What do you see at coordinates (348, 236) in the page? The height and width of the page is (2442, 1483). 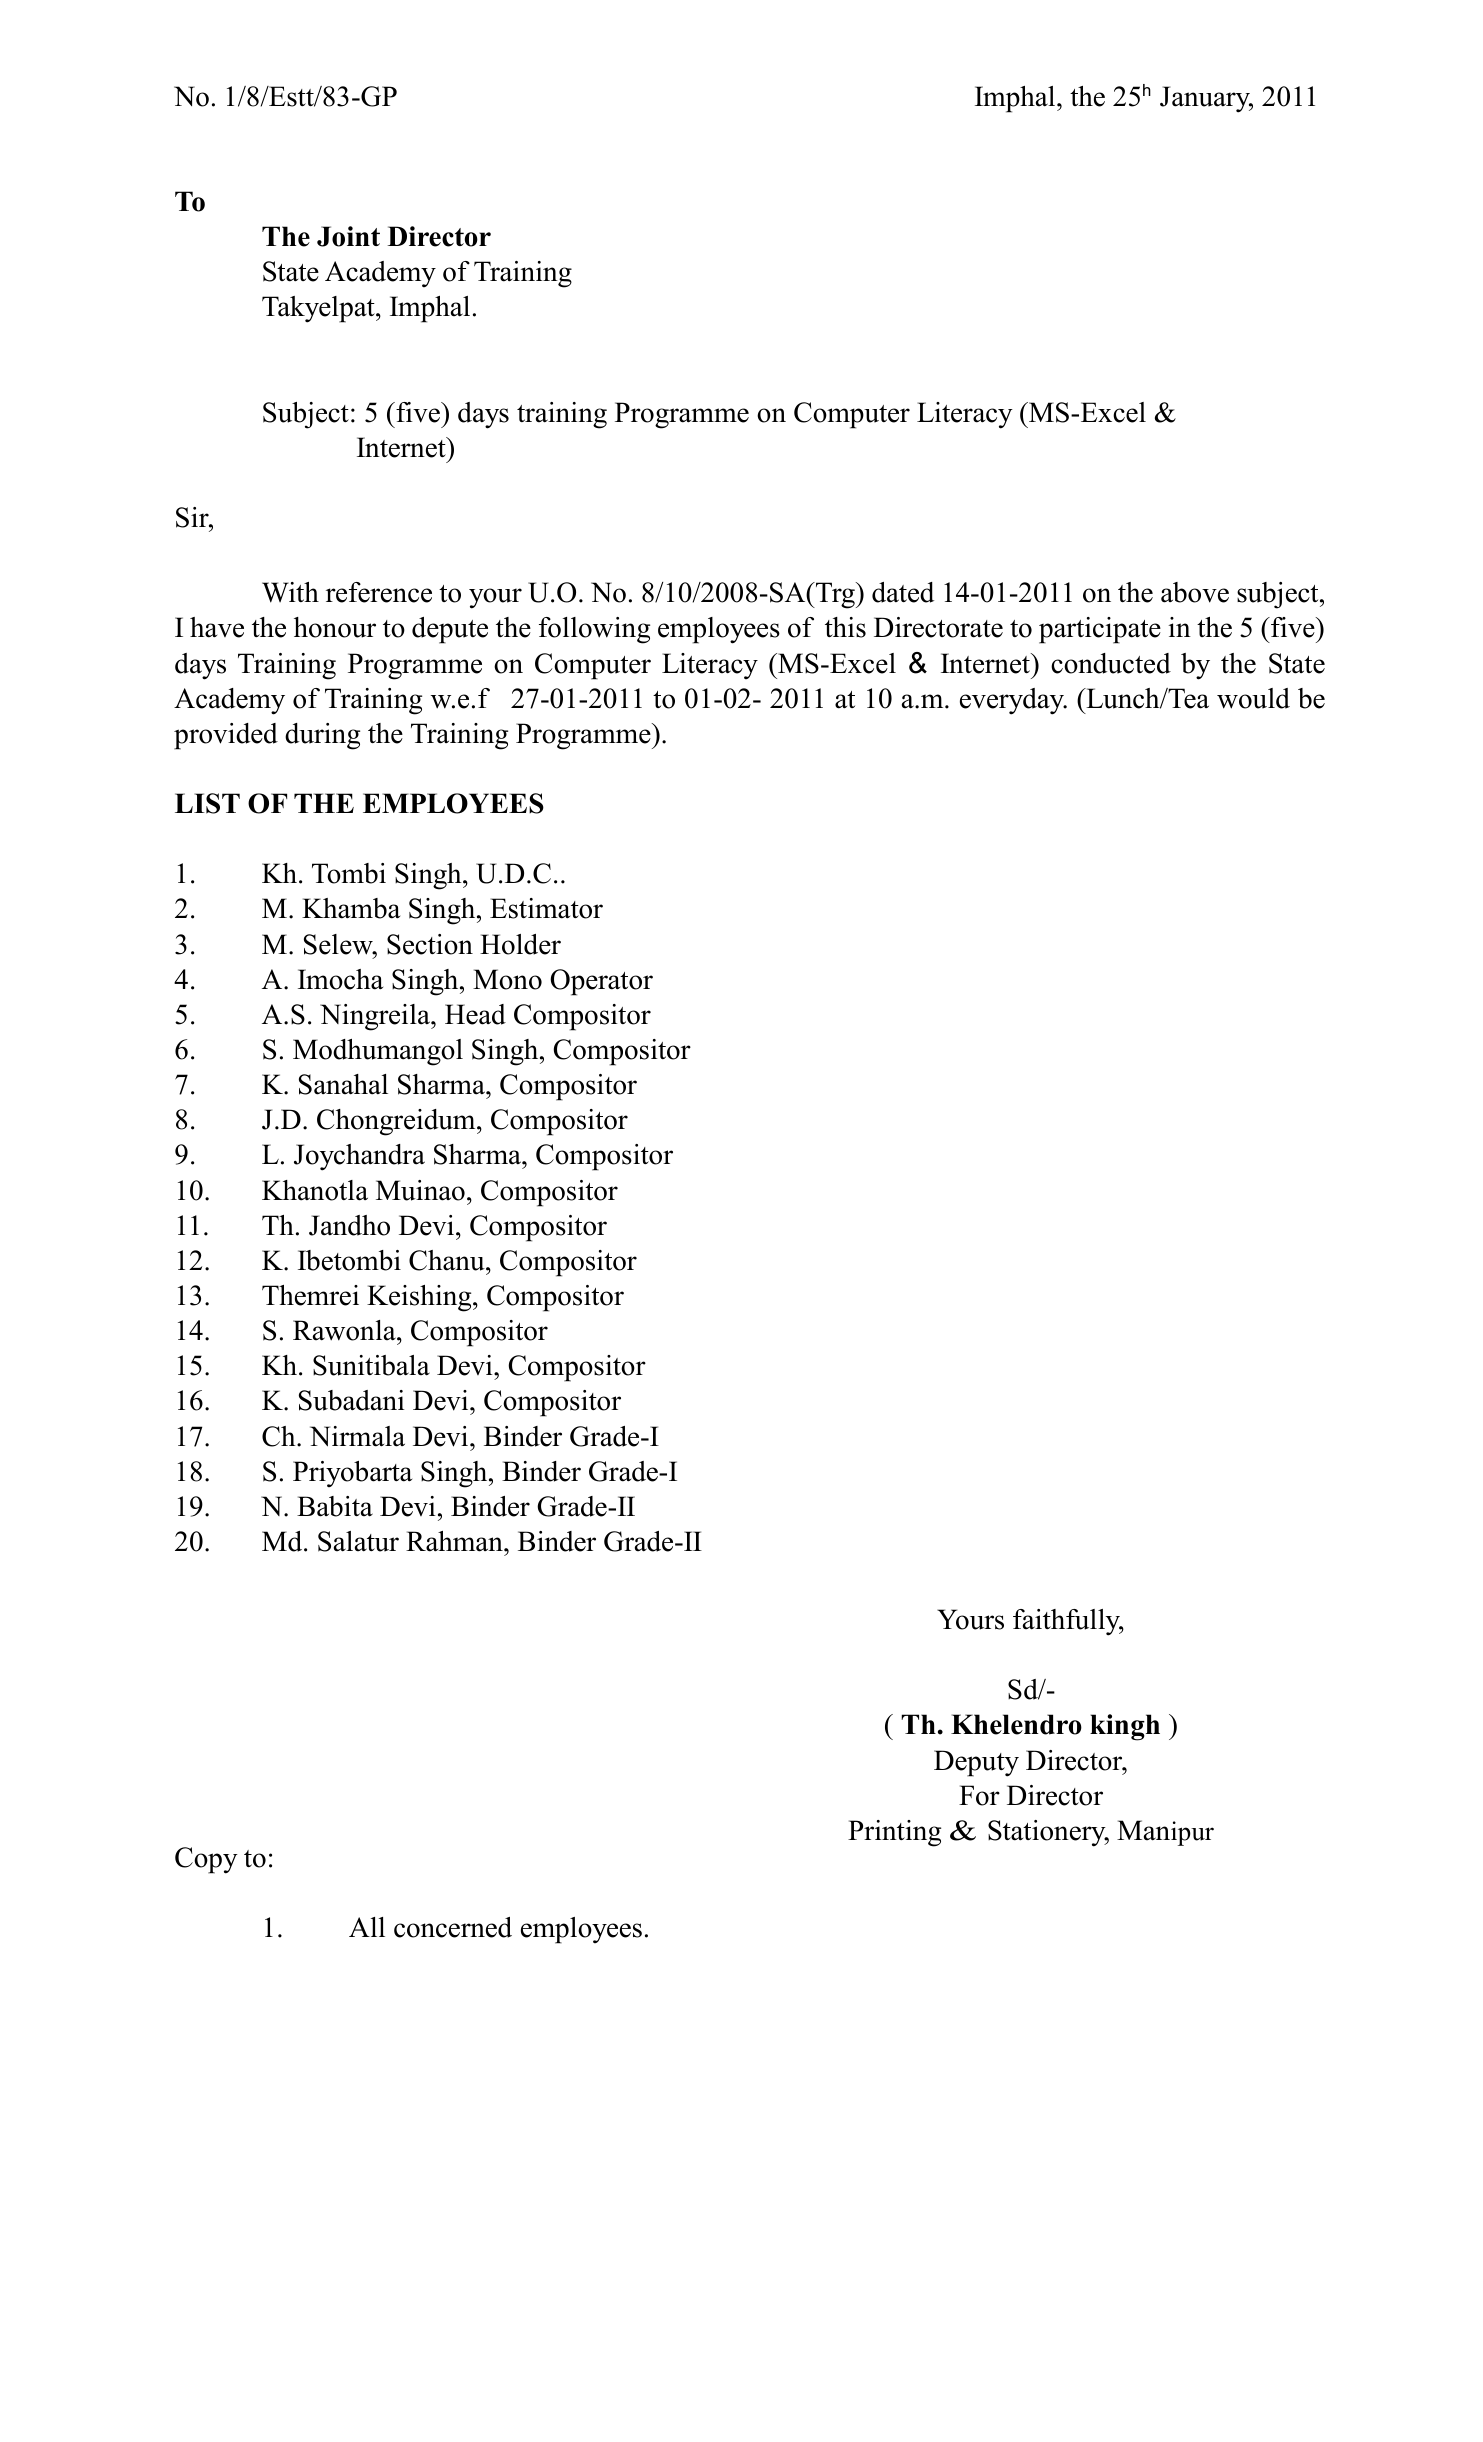 I see `Joint` at bounding box center [348, 236].
